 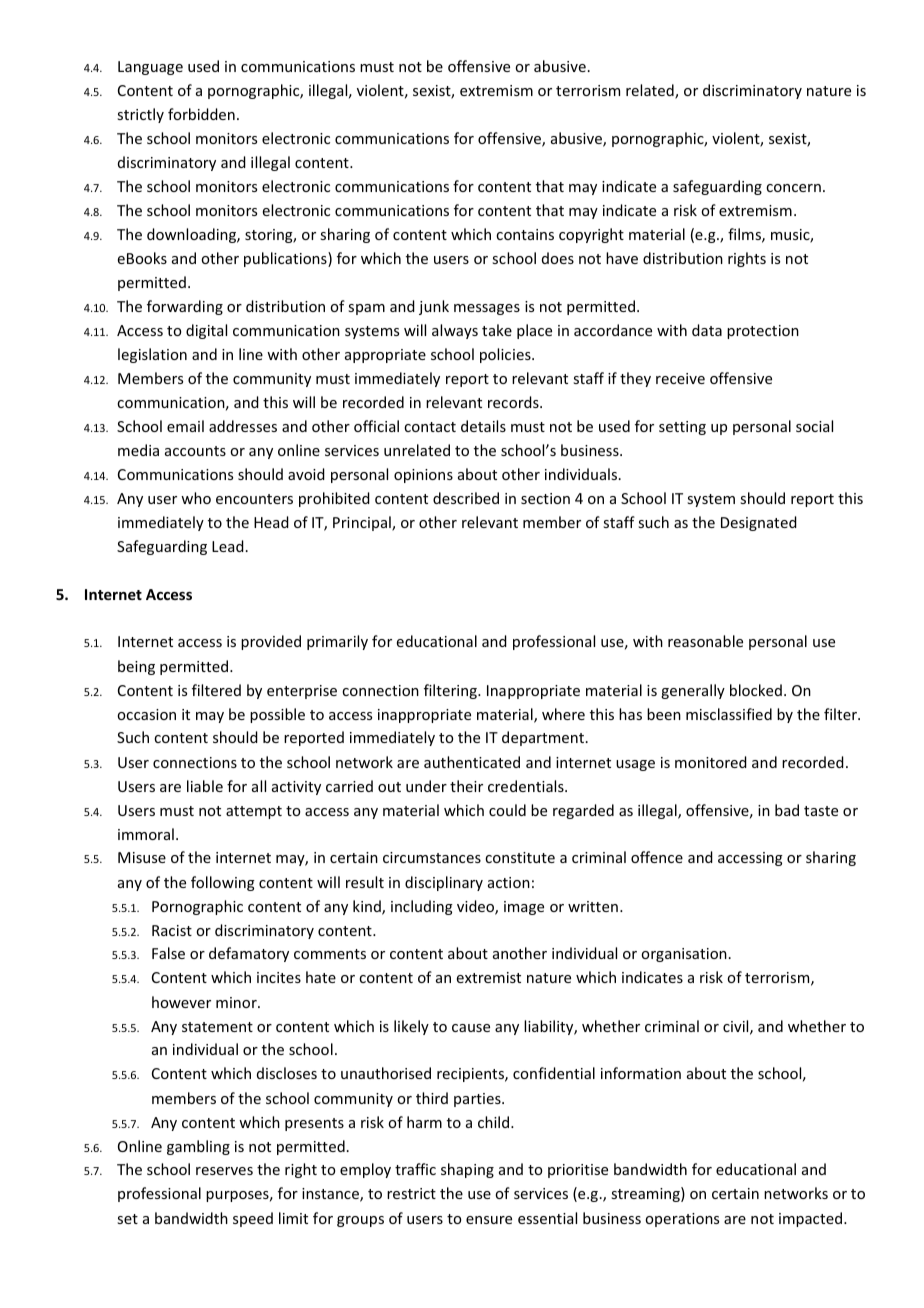 What do you see at coordinates (224, 1171) in the screenshot?
I see `reserves` at bounding box center [224, 1171].
